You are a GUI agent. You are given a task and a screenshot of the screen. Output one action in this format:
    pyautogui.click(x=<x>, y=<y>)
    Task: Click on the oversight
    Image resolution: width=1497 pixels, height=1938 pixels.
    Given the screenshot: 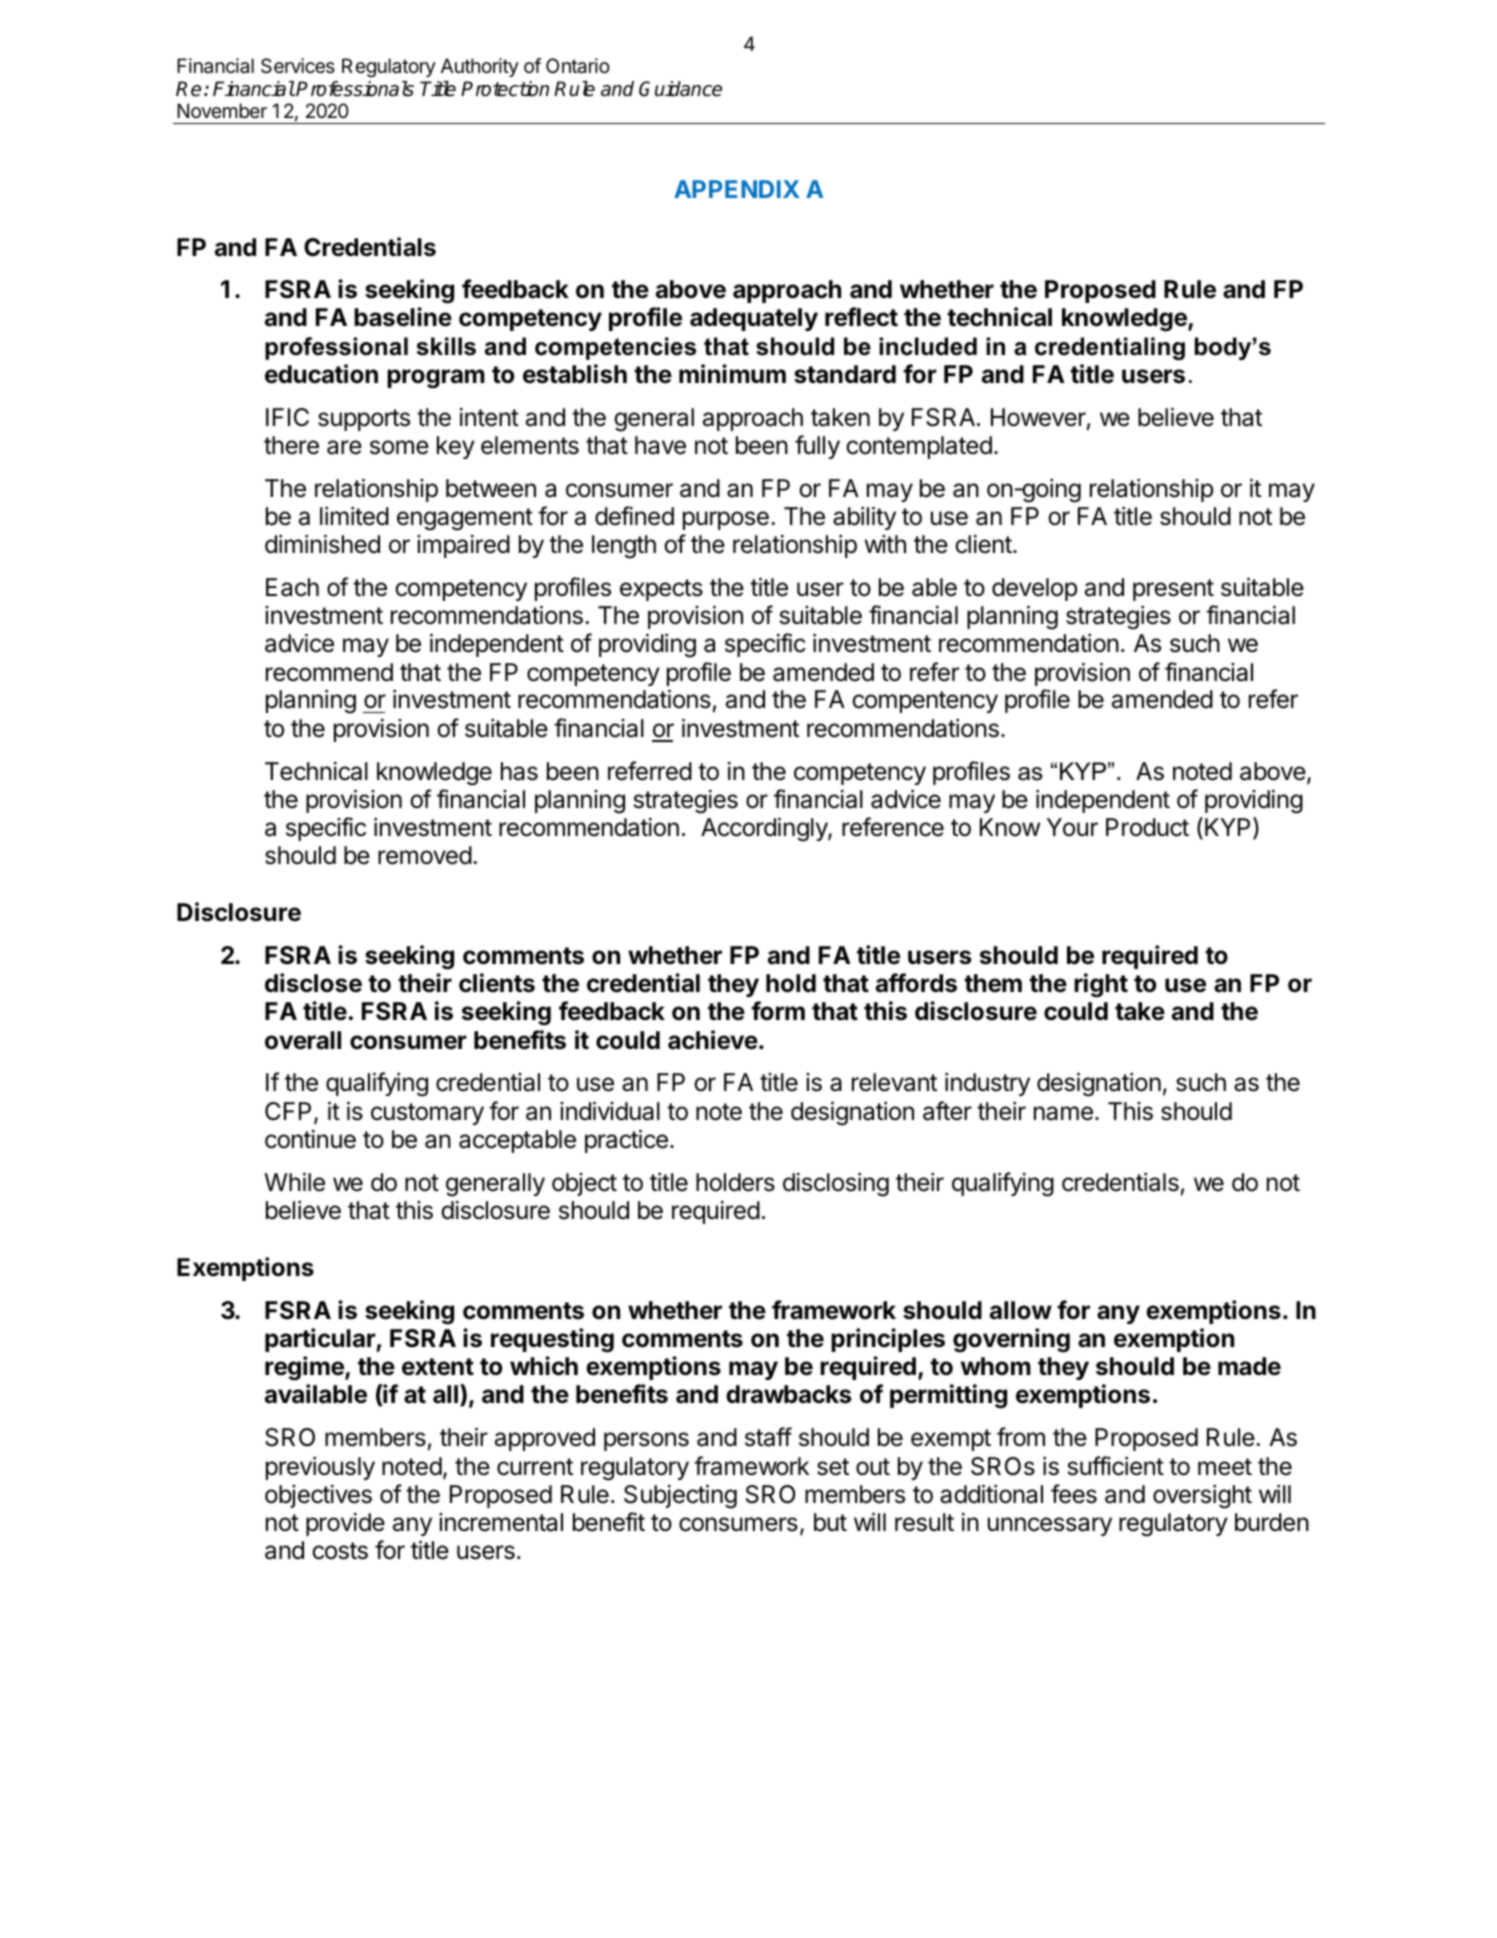 What is the action you would take?
    pyautogui.click(x=1202, y=1496)
